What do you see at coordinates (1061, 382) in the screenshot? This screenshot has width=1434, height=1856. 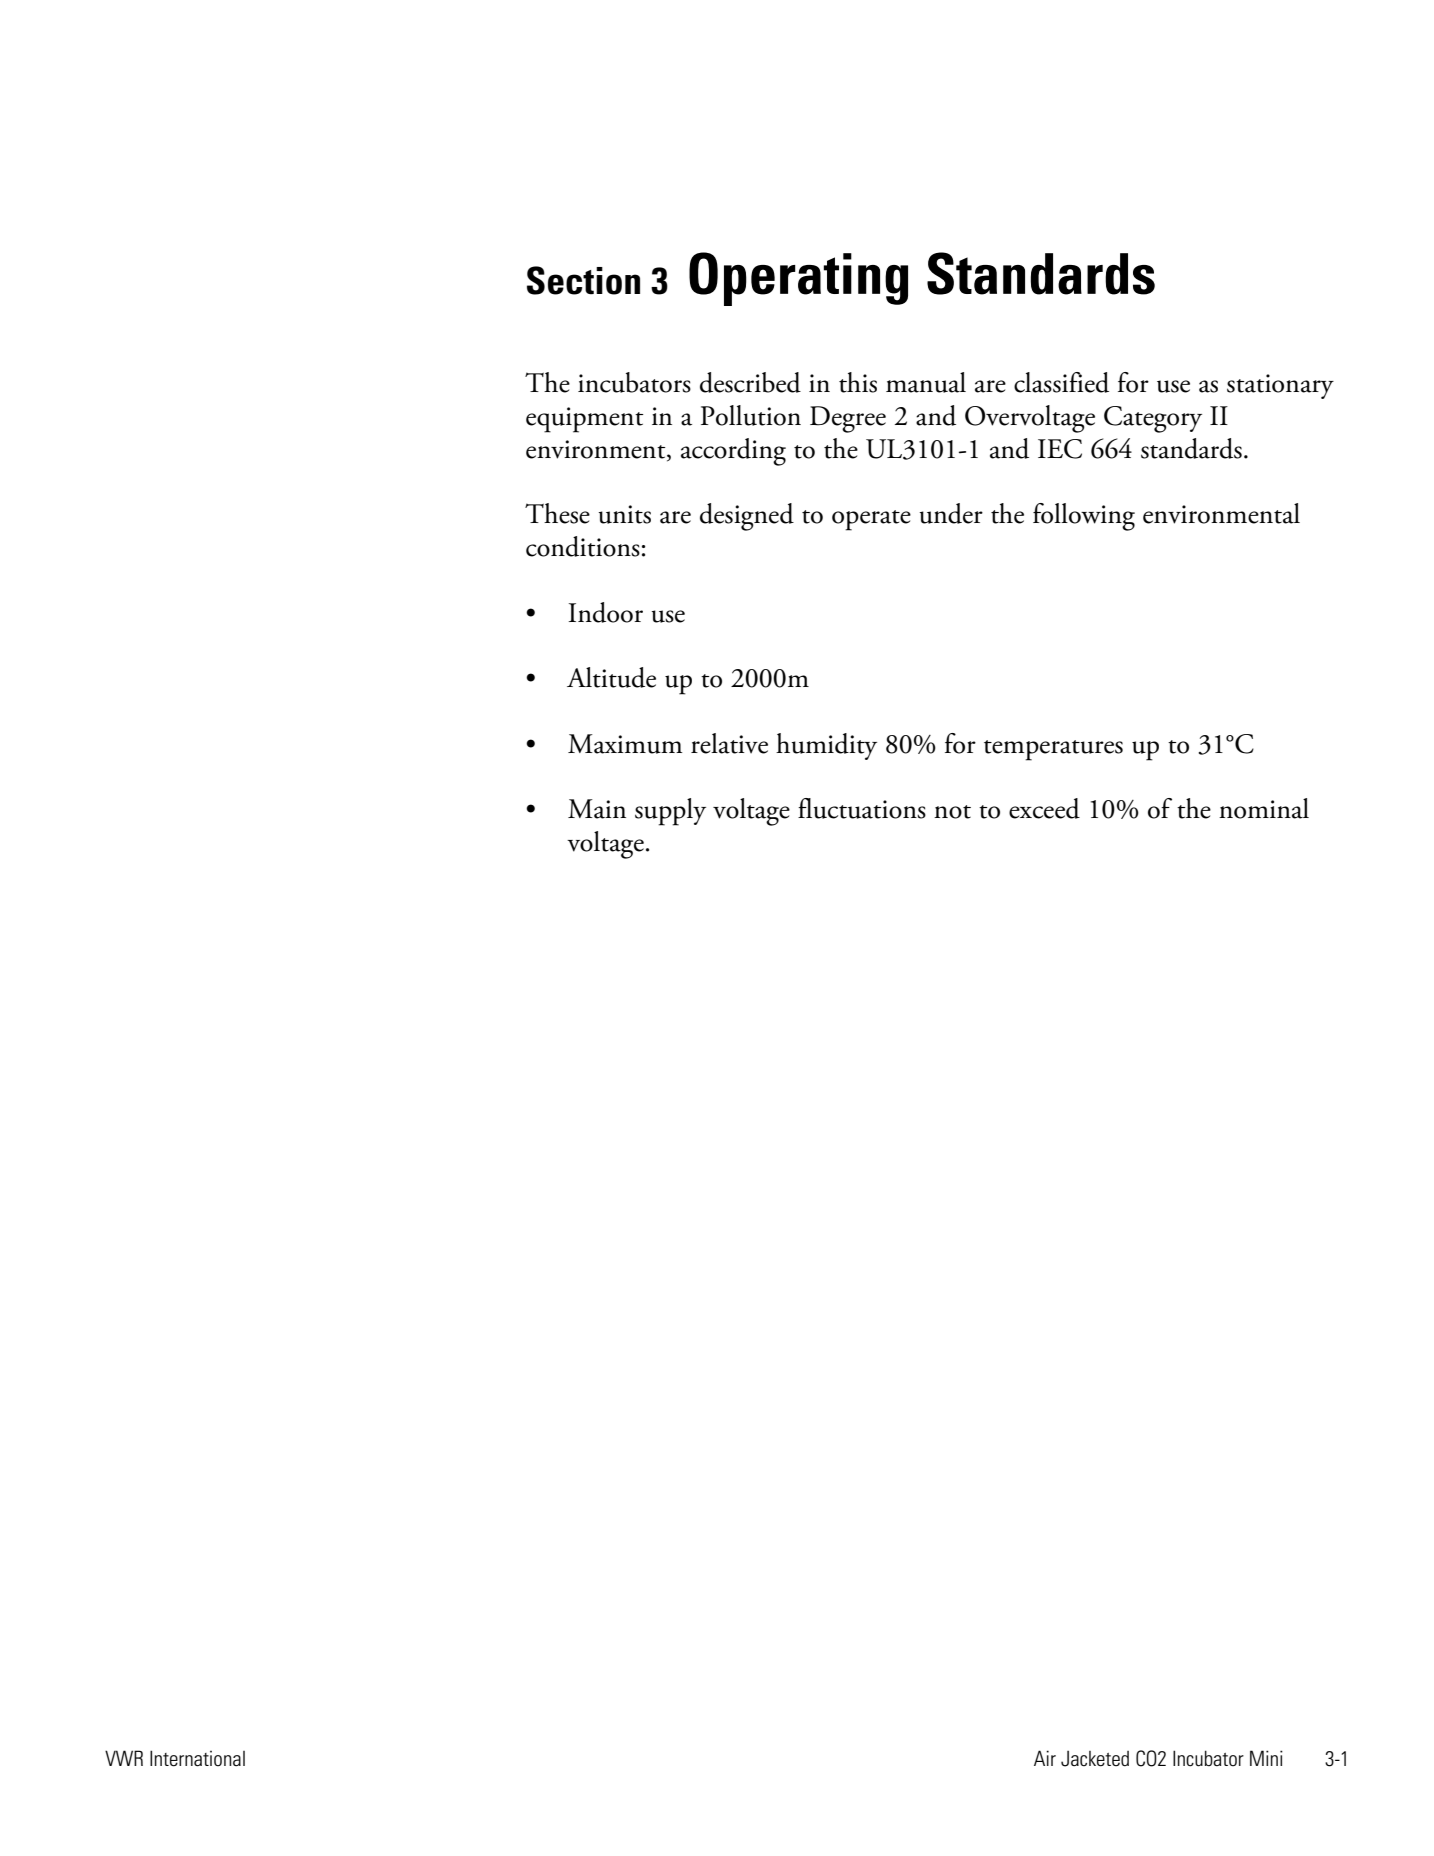 I see `classified` at bounding box center [1061, 382].
